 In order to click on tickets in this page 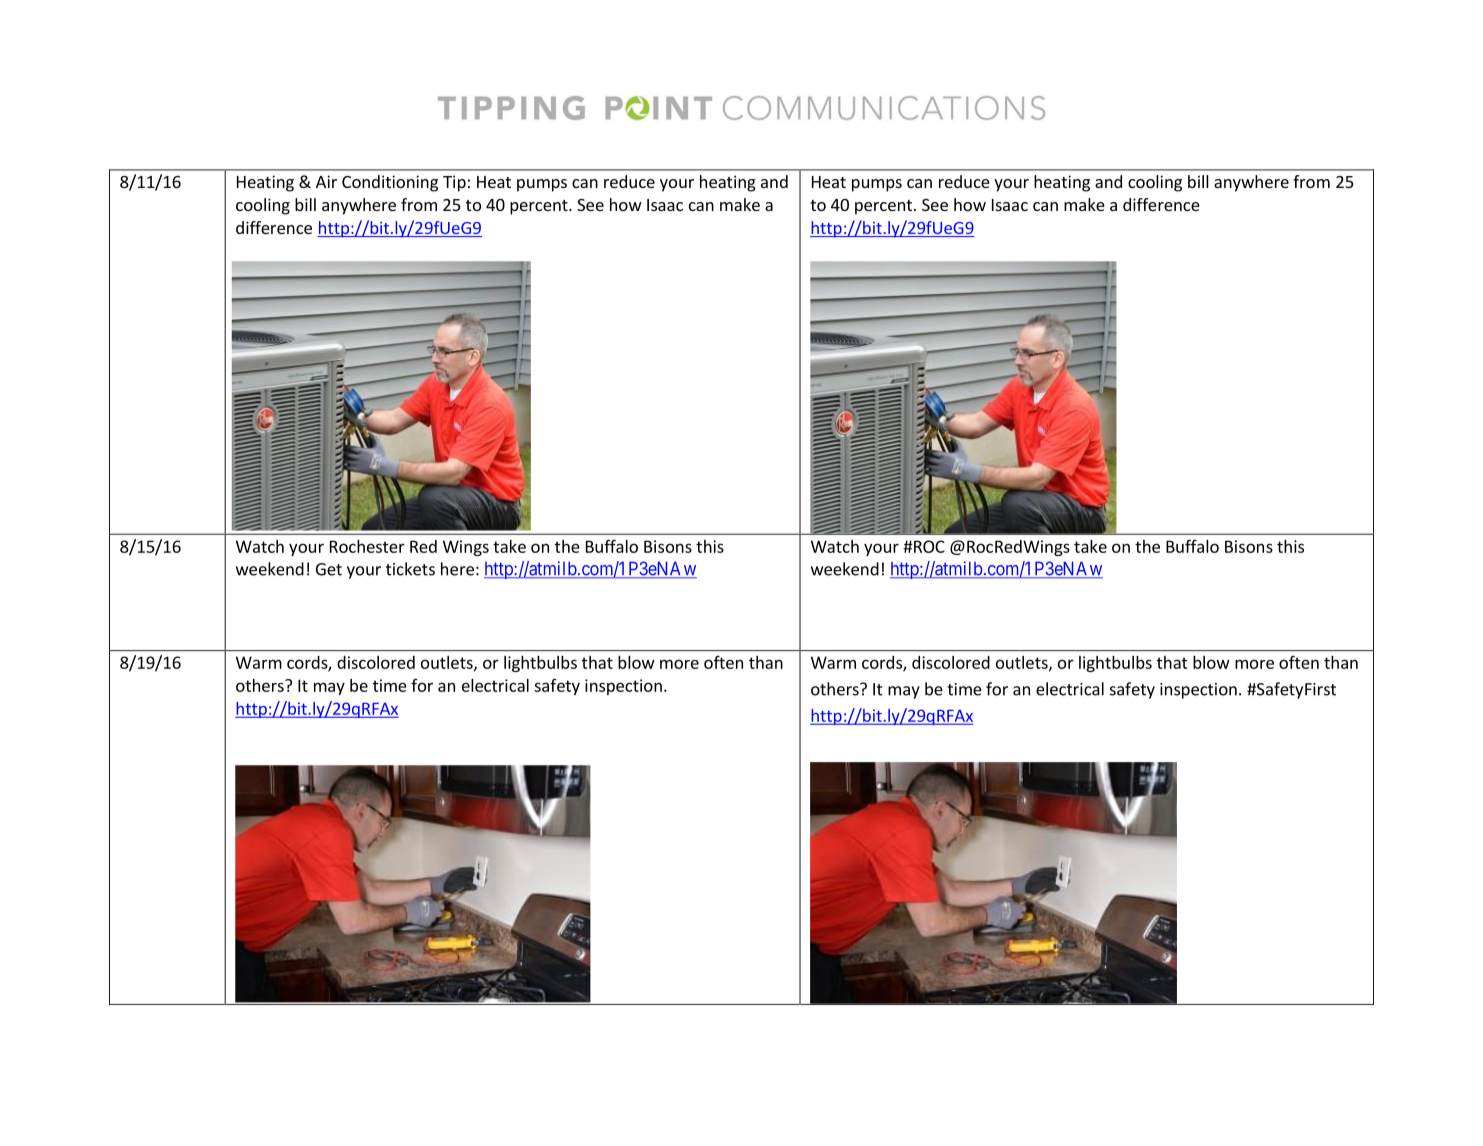, I will do `click(410, 569)`.
